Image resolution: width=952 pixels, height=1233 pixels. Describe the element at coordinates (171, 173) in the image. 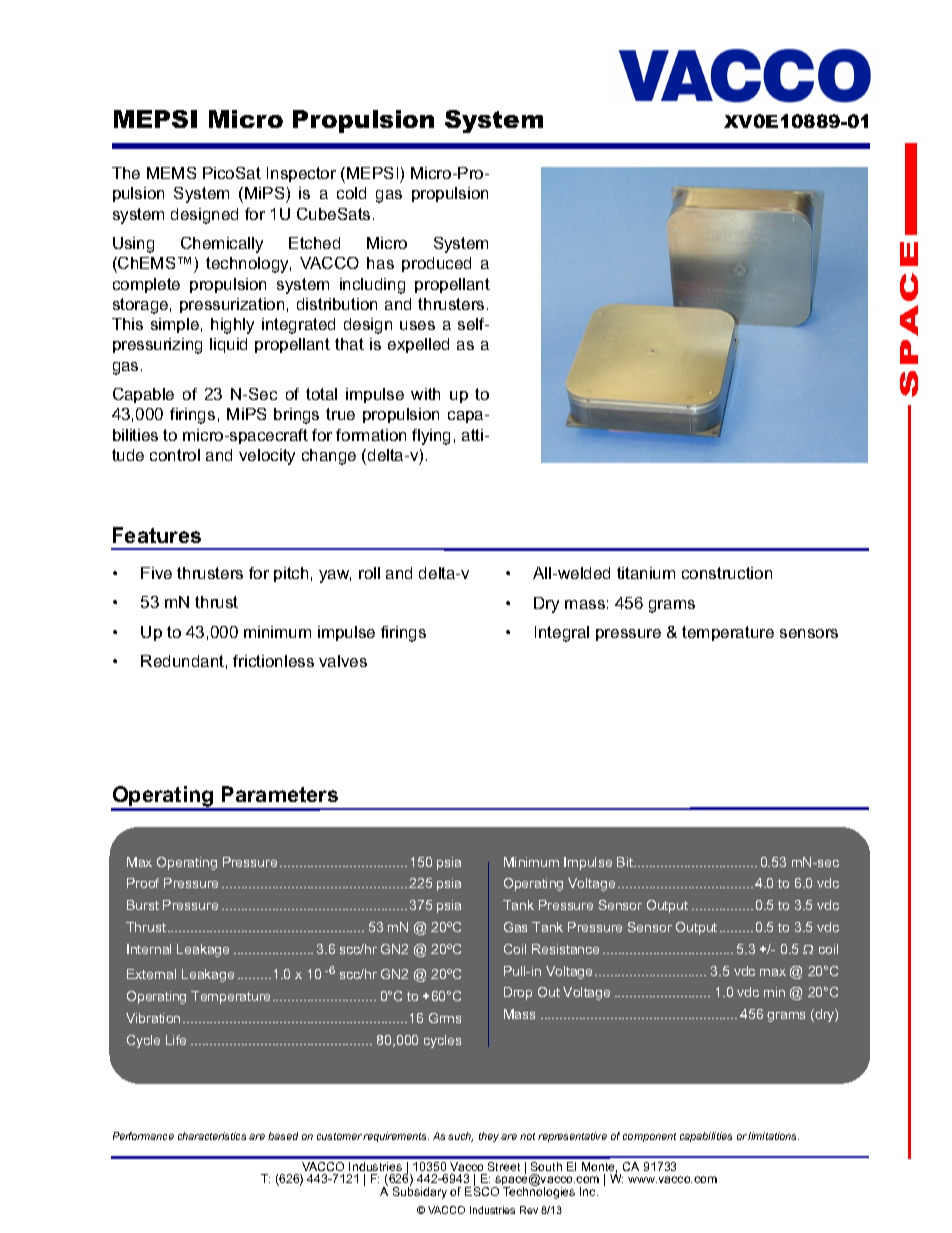

I see `MEMS` at that location.
